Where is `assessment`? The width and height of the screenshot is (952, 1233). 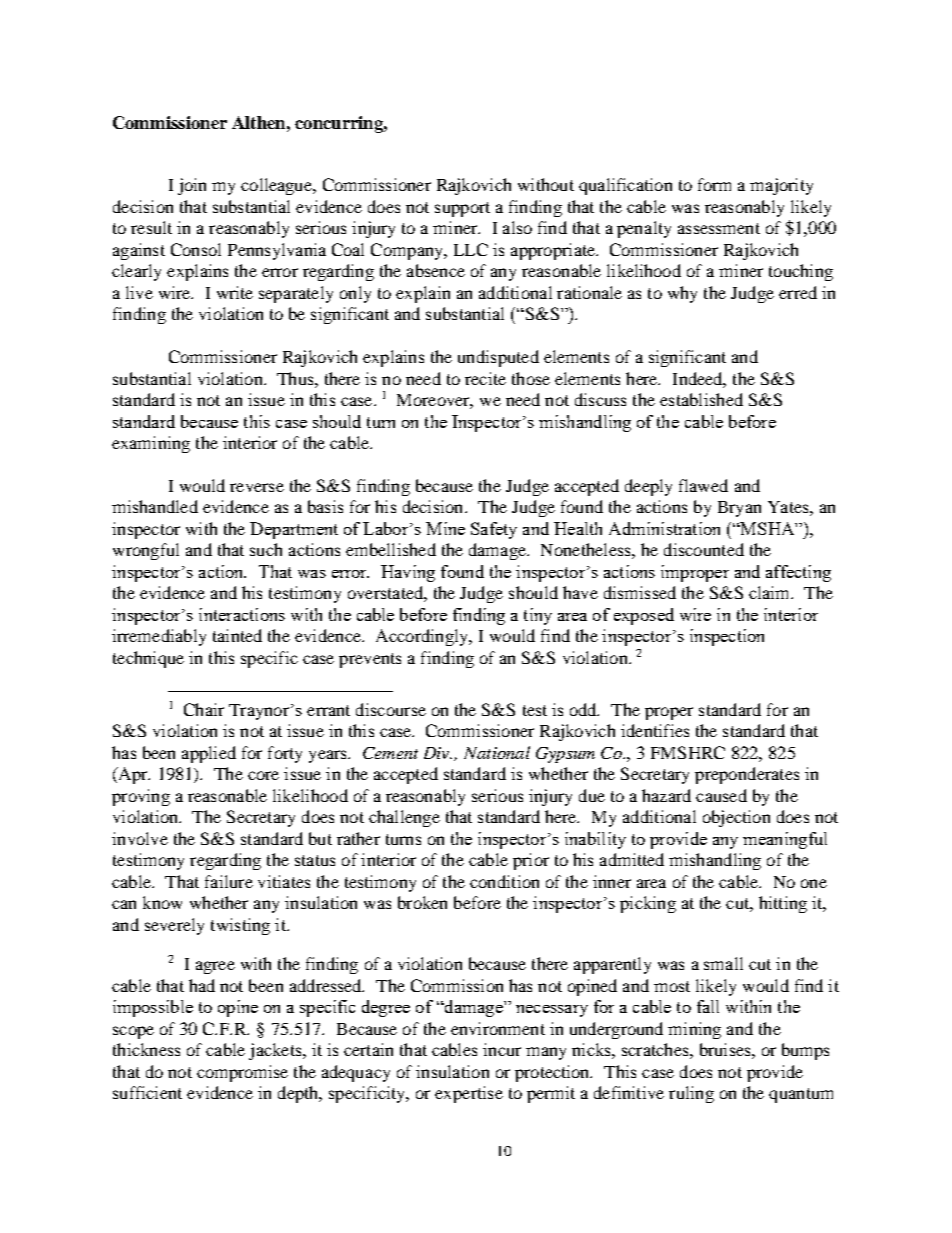 assessment is located at coordinates (719, 228).
